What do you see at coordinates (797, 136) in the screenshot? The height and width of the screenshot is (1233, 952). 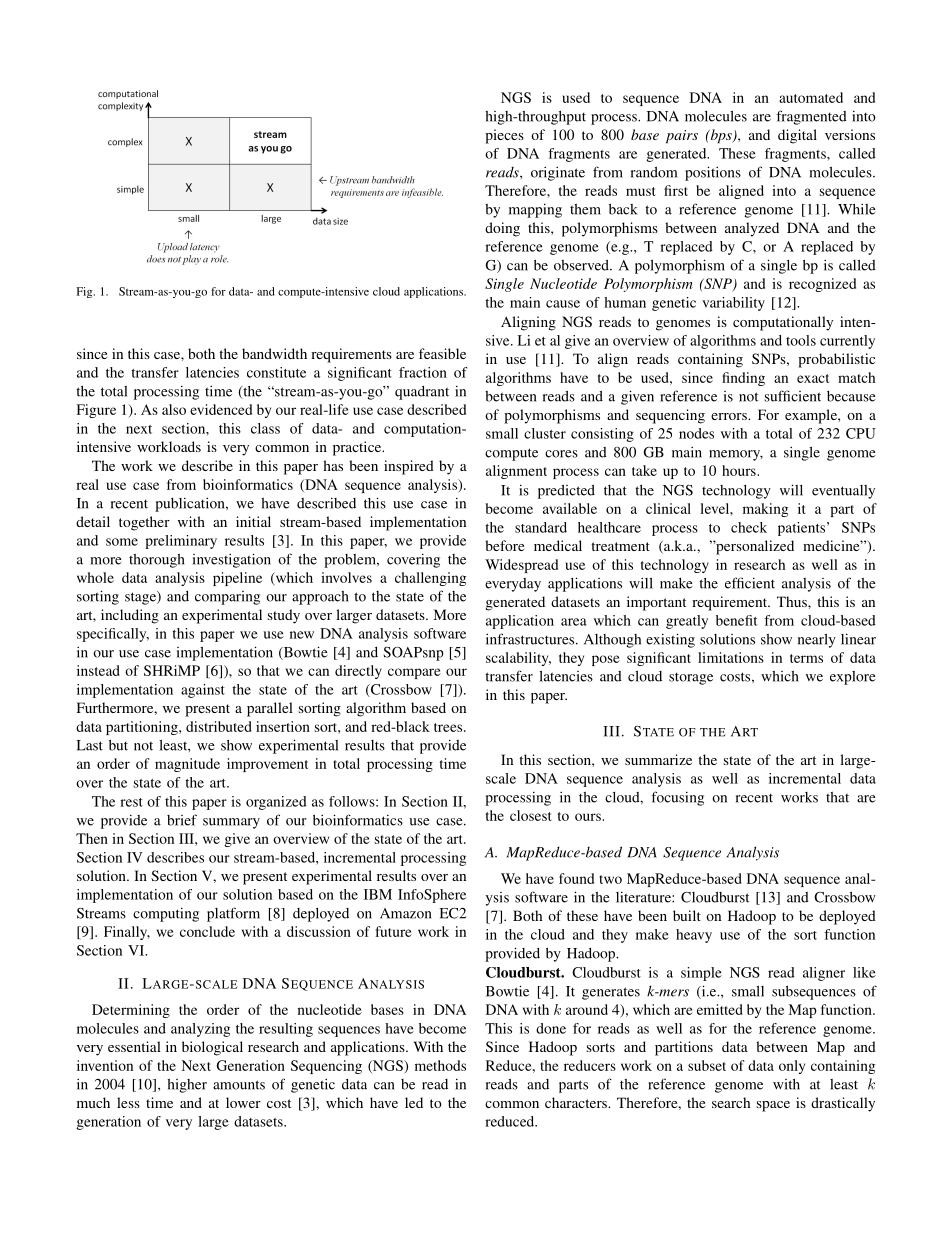 I see `digital` at bounding box center [797, 136].
